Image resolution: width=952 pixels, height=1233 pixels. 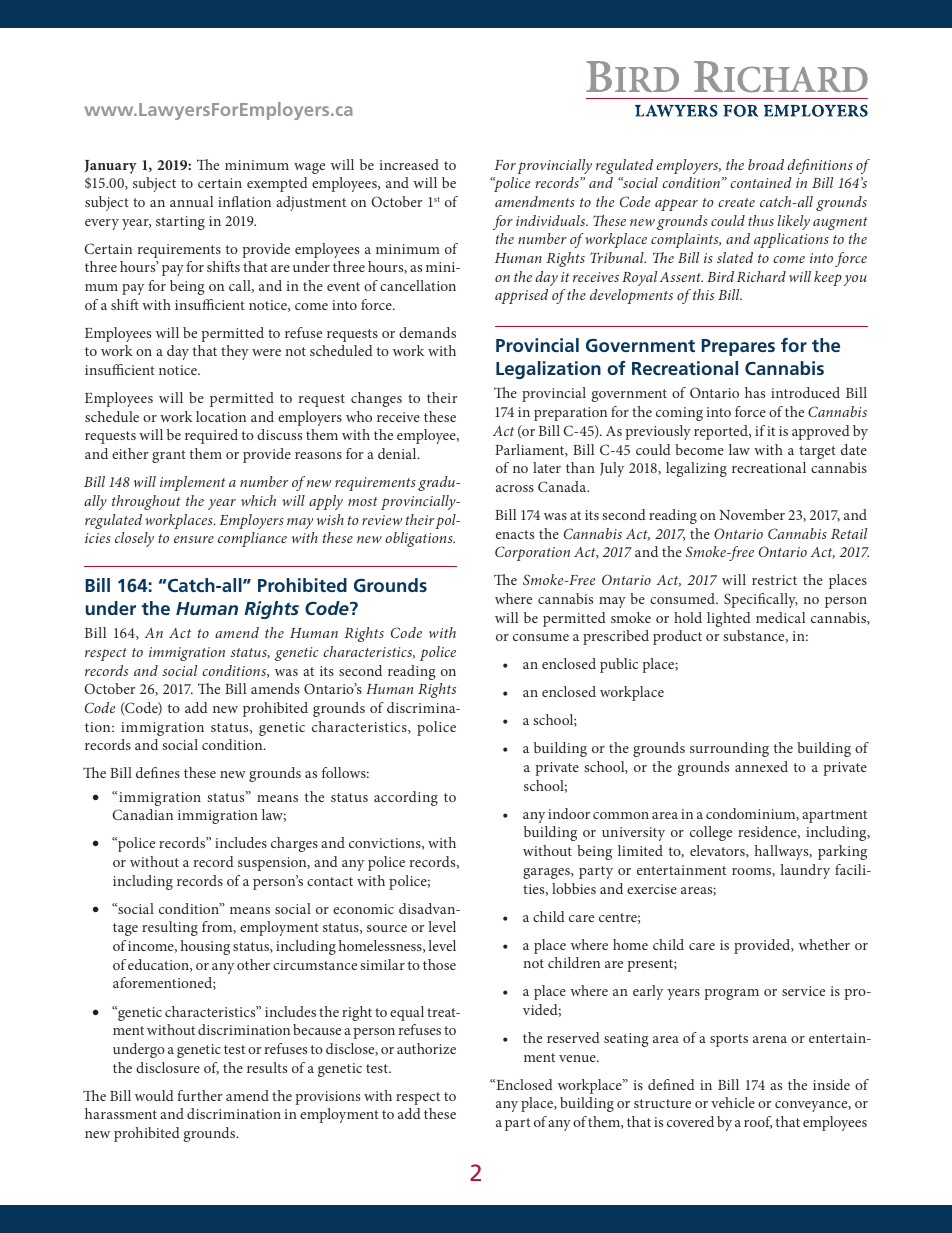 I want to click on ensure, so click(x=194, y=539).
